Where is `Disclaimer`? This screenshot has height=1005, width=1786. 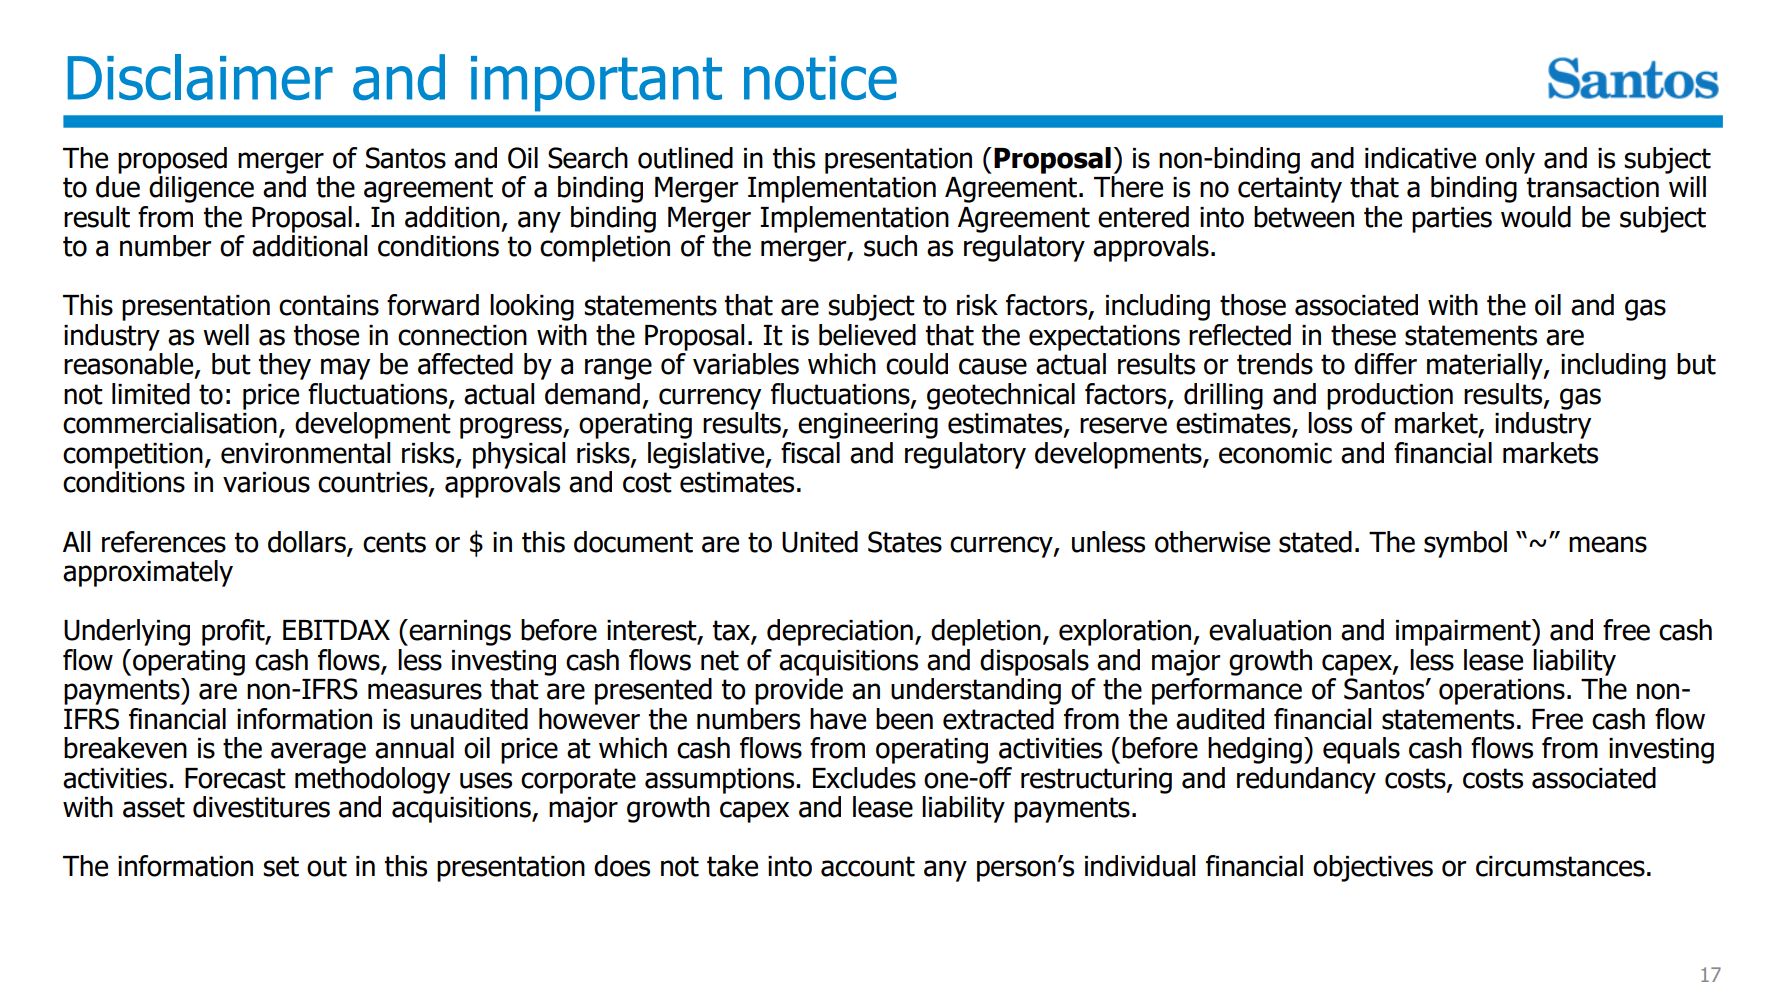
Disclaimer is located at coordinates (200, 77).
